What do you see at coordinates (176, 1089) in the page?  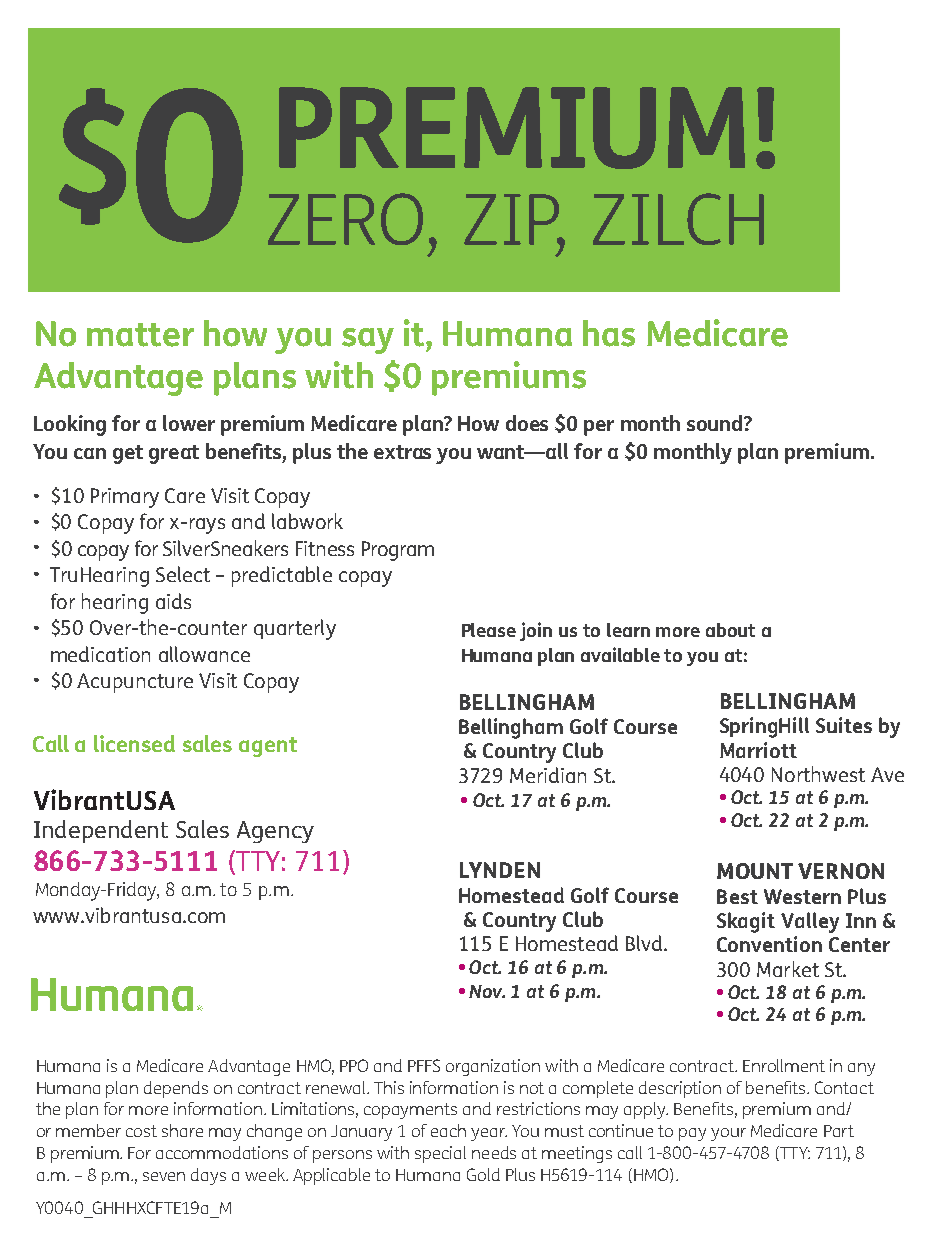 I see `depends` at bounding box center [176, 1089].
